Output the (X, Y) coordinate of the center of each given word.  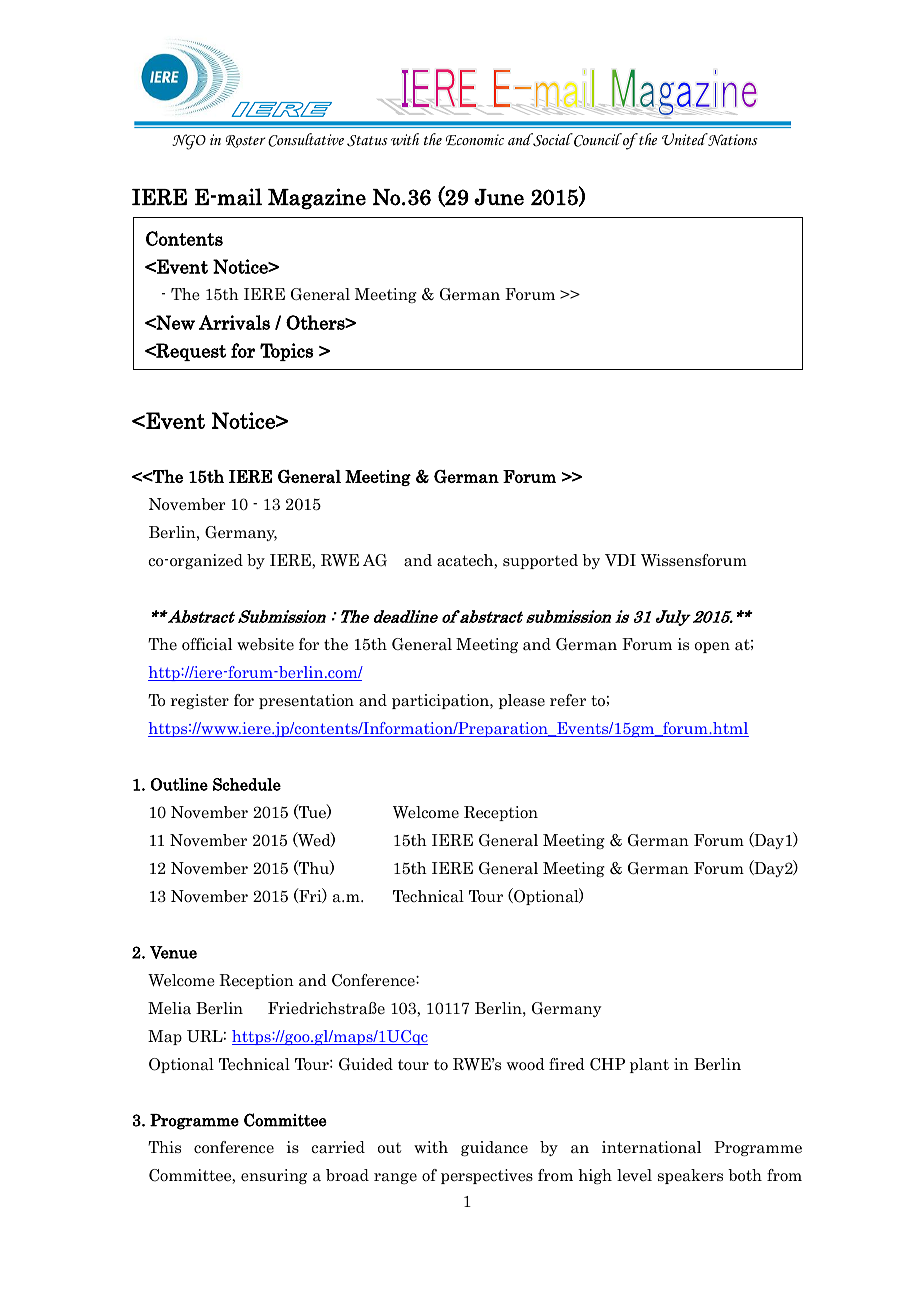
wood (526, 1064)
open (712, 647)
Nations (732, 139)
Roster (246, 141)
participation (441, 701)
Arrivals (234, 322)
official (207, 644)
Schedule (247, 784)
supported (540, 561)
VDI (620, 560)
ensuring (274, 1176)
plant (649, 1065)
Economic (475, 140)
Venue (173, 952)
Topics (286, 352)
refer (568, 700)
